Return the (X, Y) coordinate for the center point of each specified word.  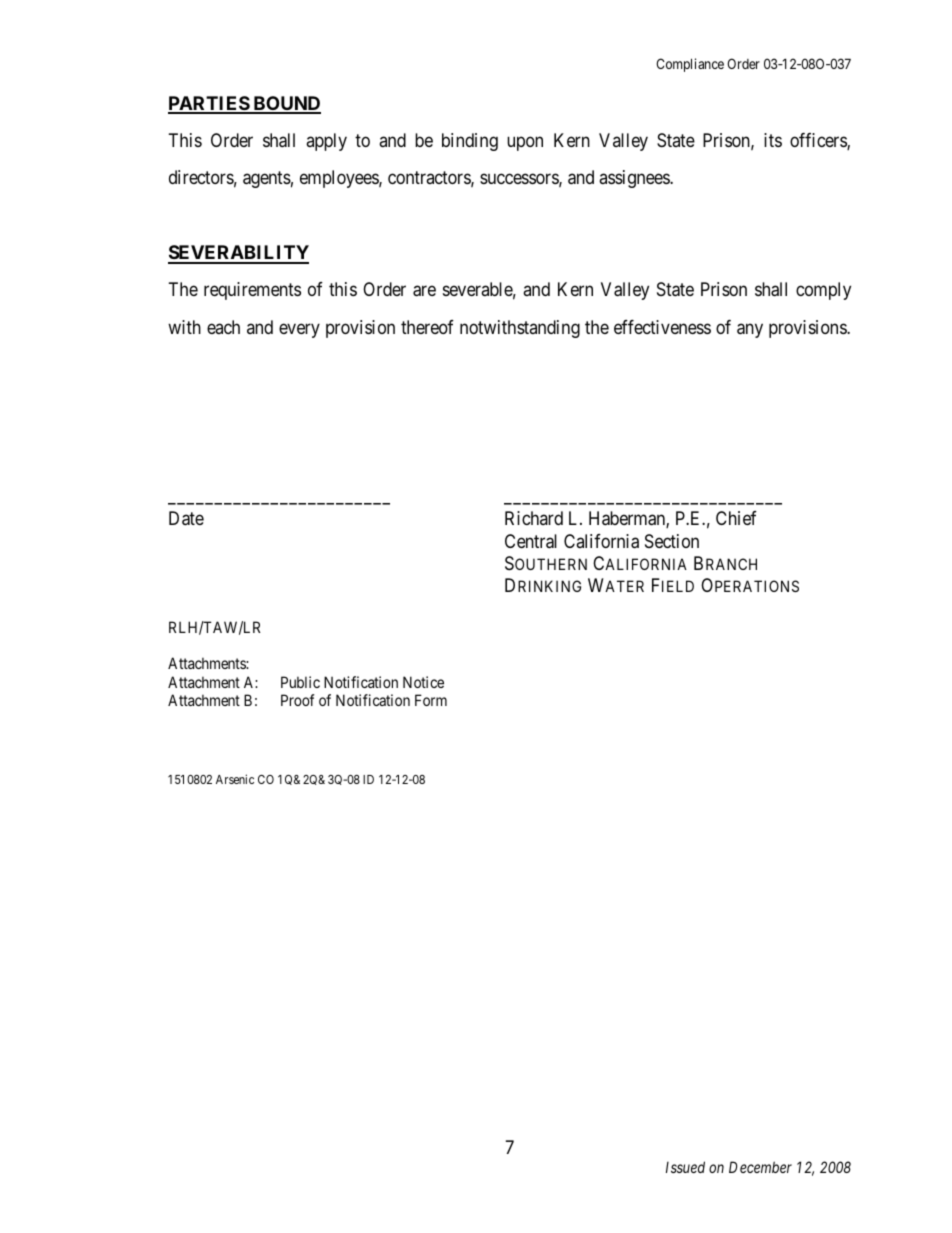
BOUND (286, 104)
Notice (423, 682)
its (773, 140)
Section (672, 541)
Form (431, 700)
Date (186, 518)
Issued (685, 1167)
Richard (534, 518)
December (760, 1167)
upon (525, 143)
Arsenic (235, 779)
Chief (736, 518)
